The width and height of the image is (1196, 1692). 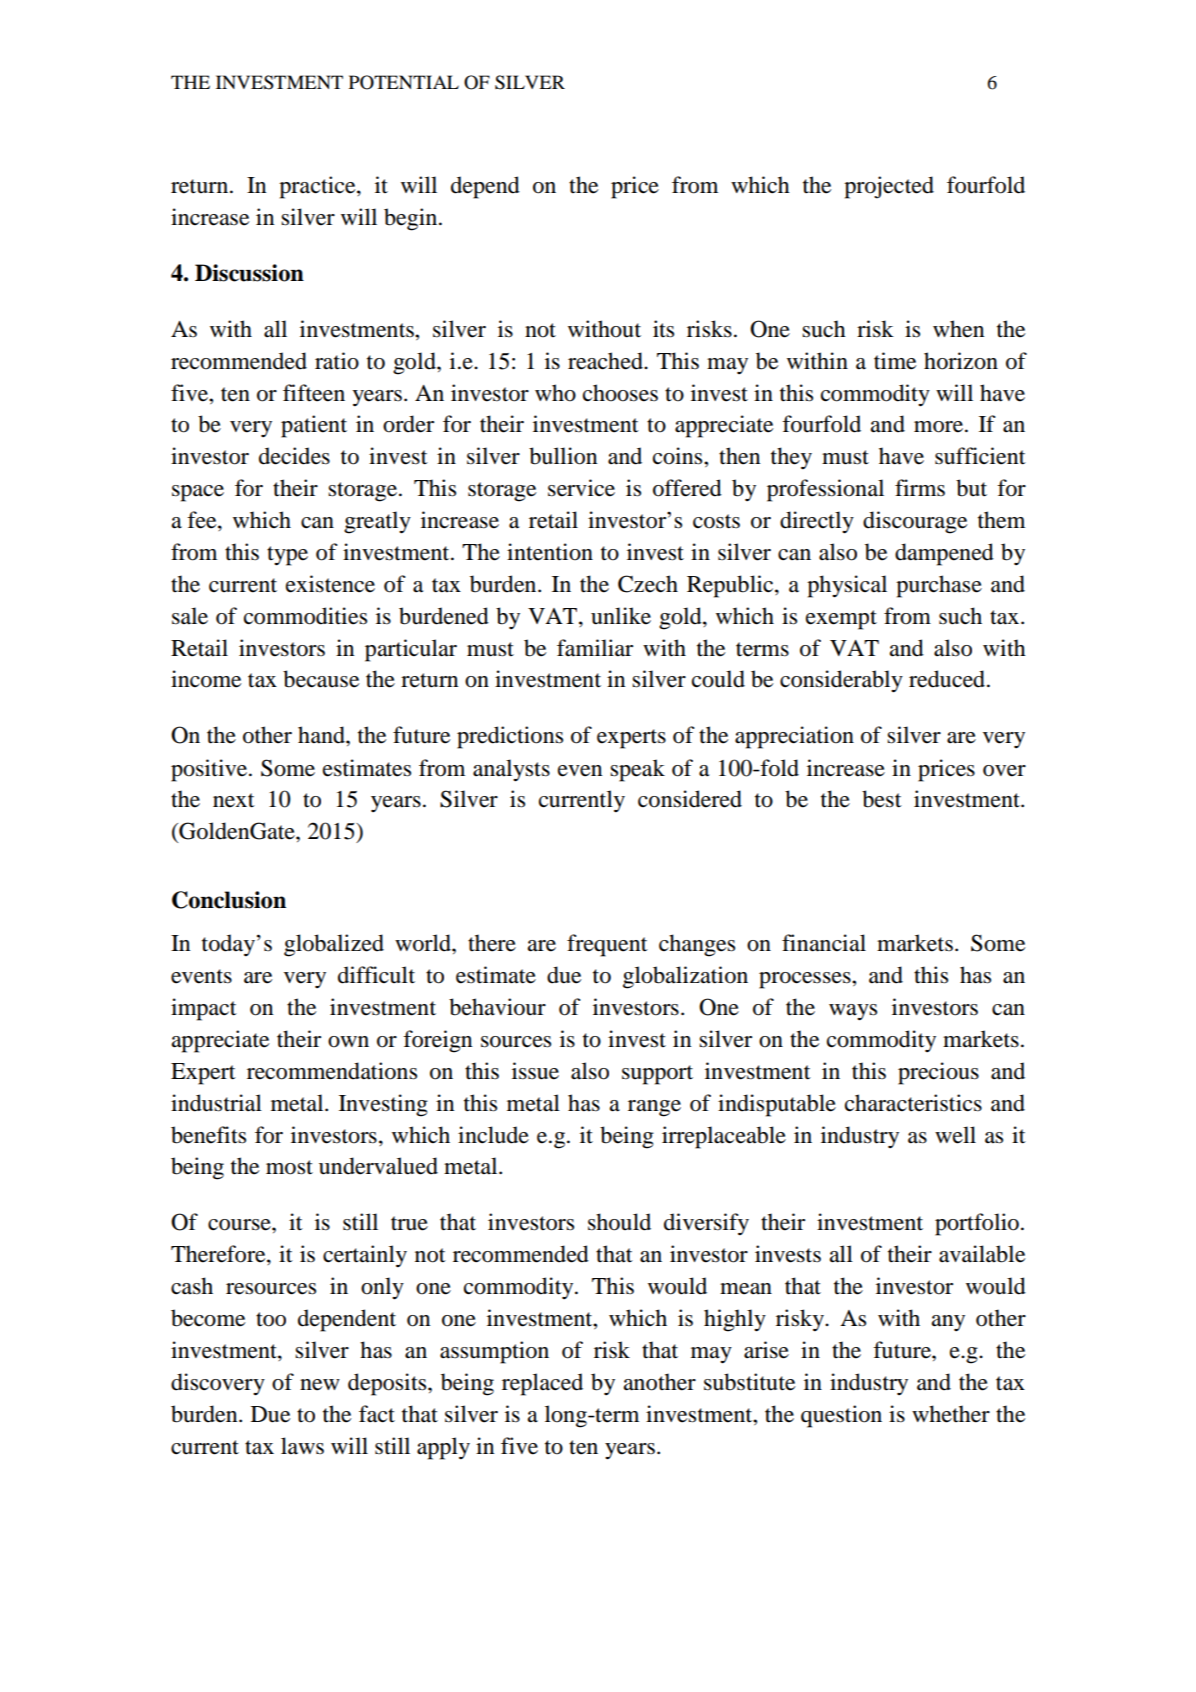 I want to click on bullion, so click(x=563, y=456).
